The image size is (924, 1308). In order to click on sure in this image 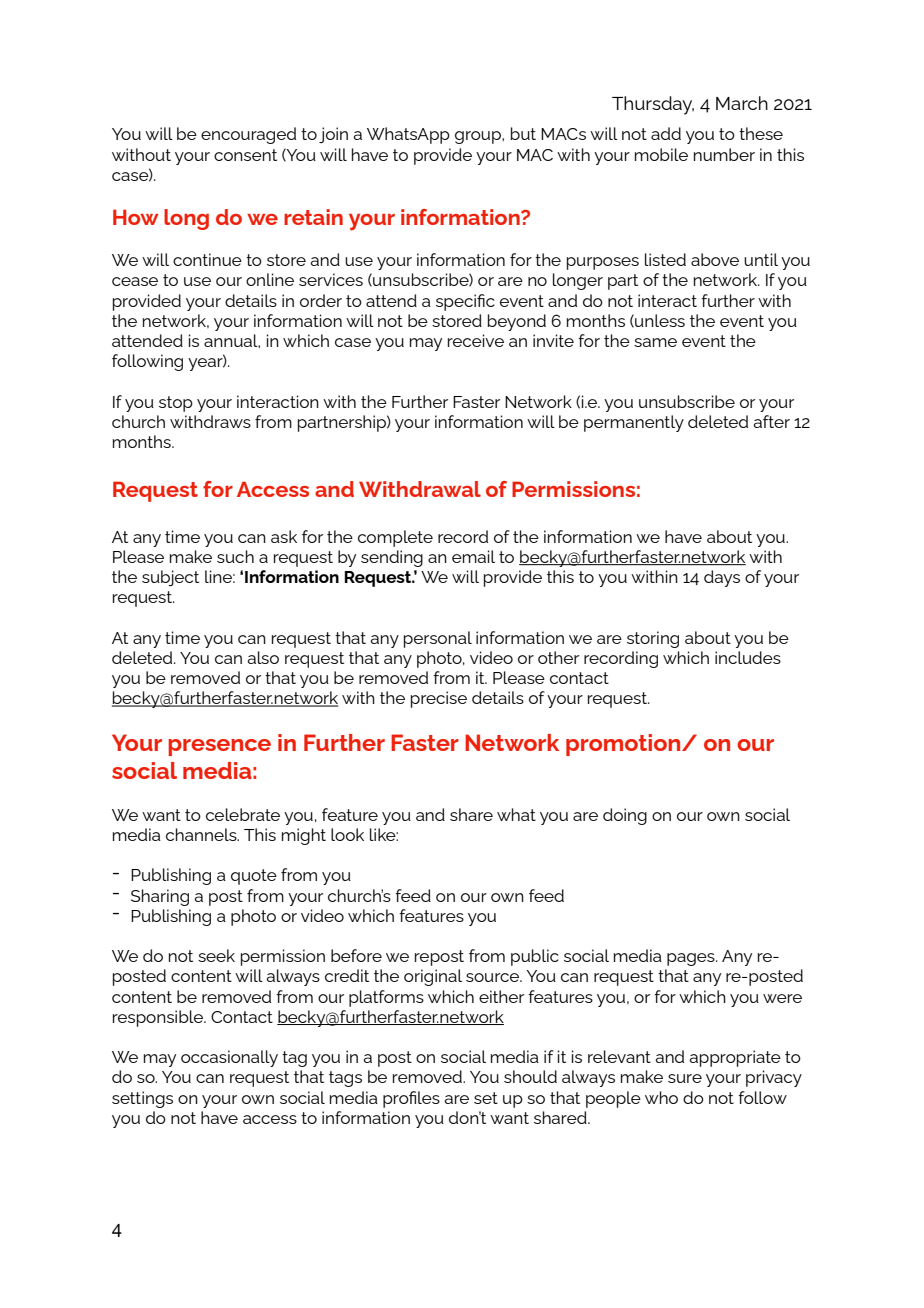, I will do `click(685, 1078)`.
